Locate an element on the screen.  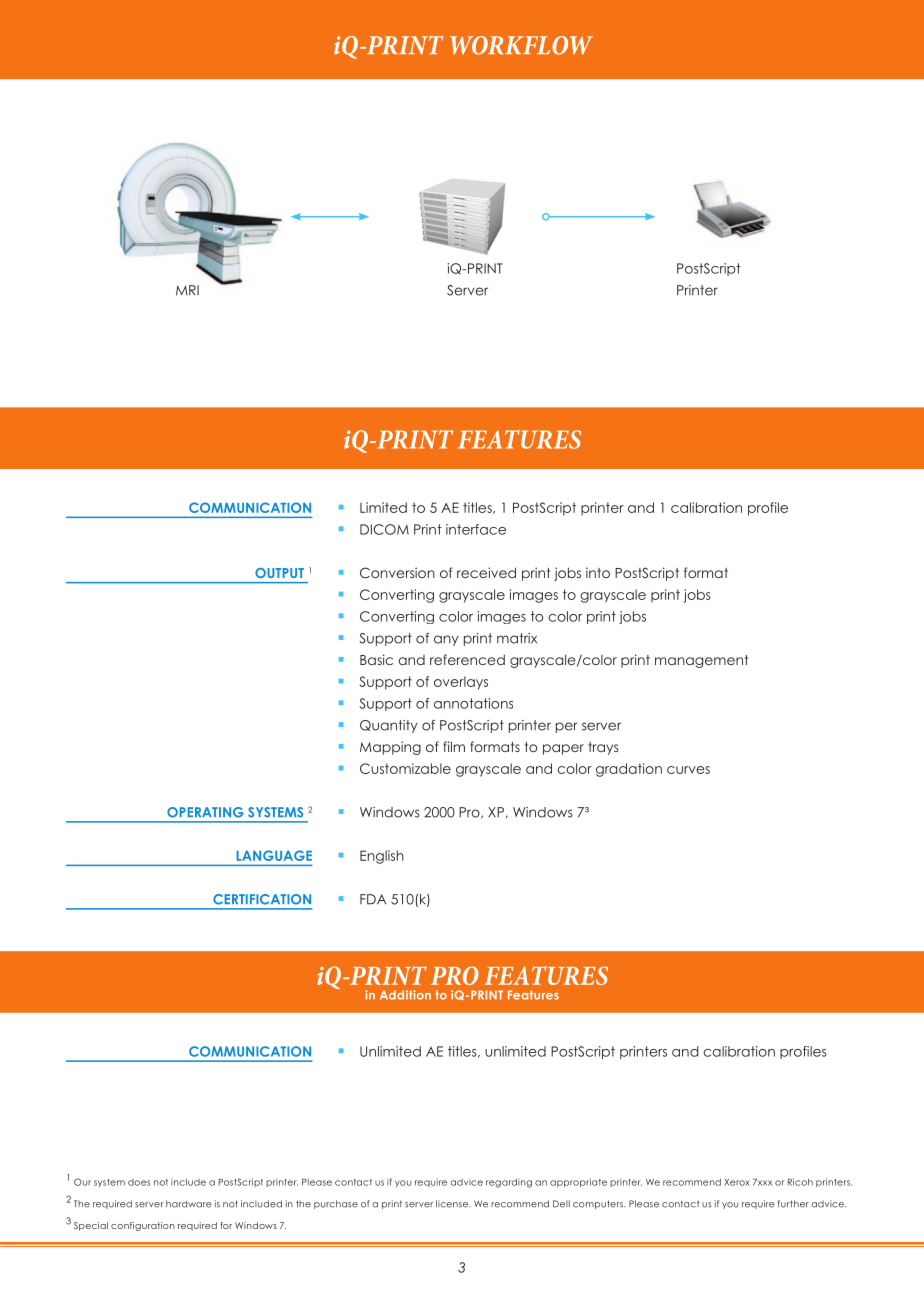
Xerox is located at coordinates (737, 1182).
